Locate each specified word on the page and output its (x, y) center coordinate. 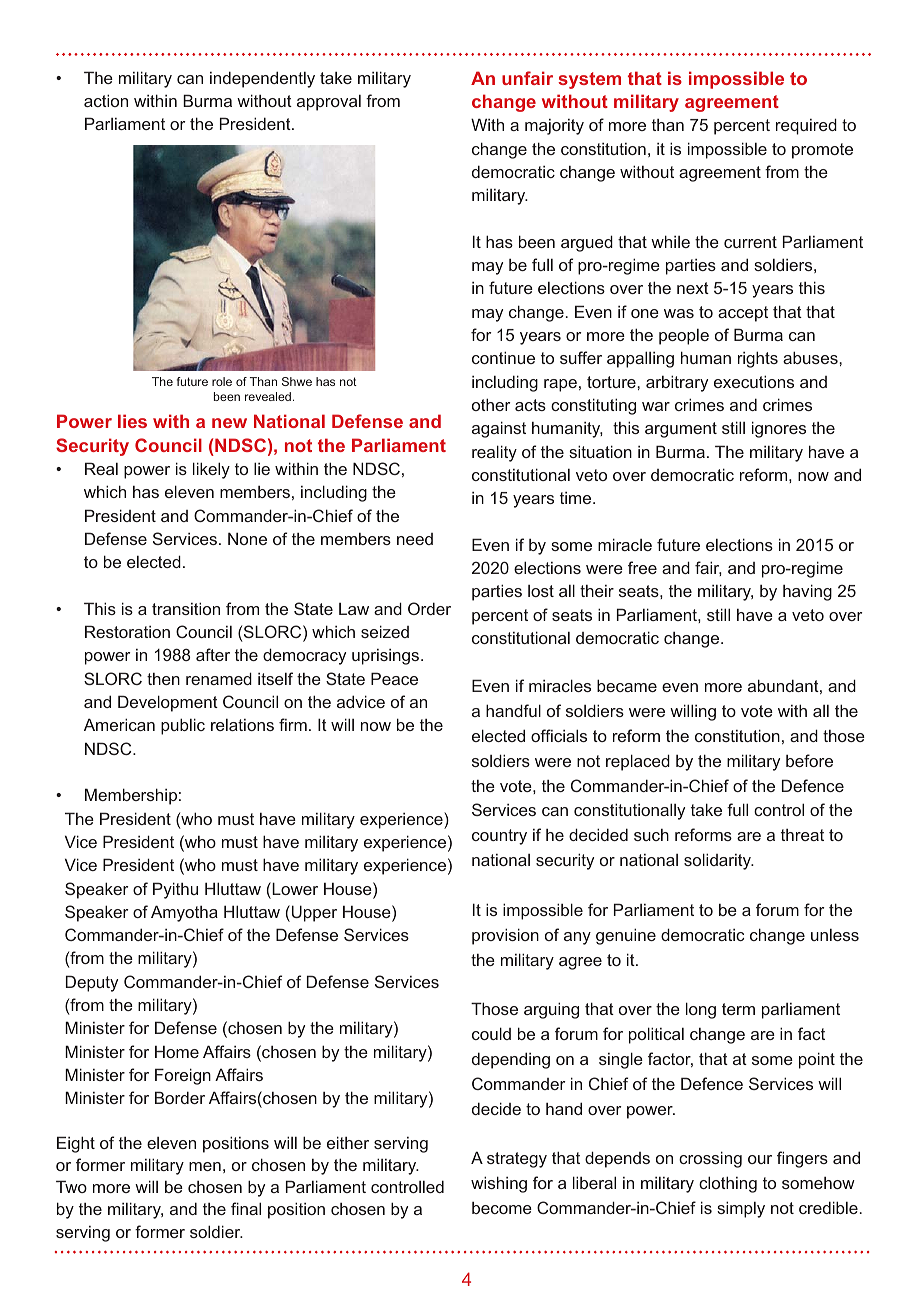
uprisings (387, 657)
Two (71, 1186)
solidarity (719, 861)
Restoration (127, 631)
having (807, 592)
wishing (499, 1184)
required (806, 126)
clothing (728, 1184)
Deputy (92, 983)
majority (554, 127)
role (222, 381)
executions (754, 381)
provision (505, 936)
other (491, 404)
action (106, 100)
